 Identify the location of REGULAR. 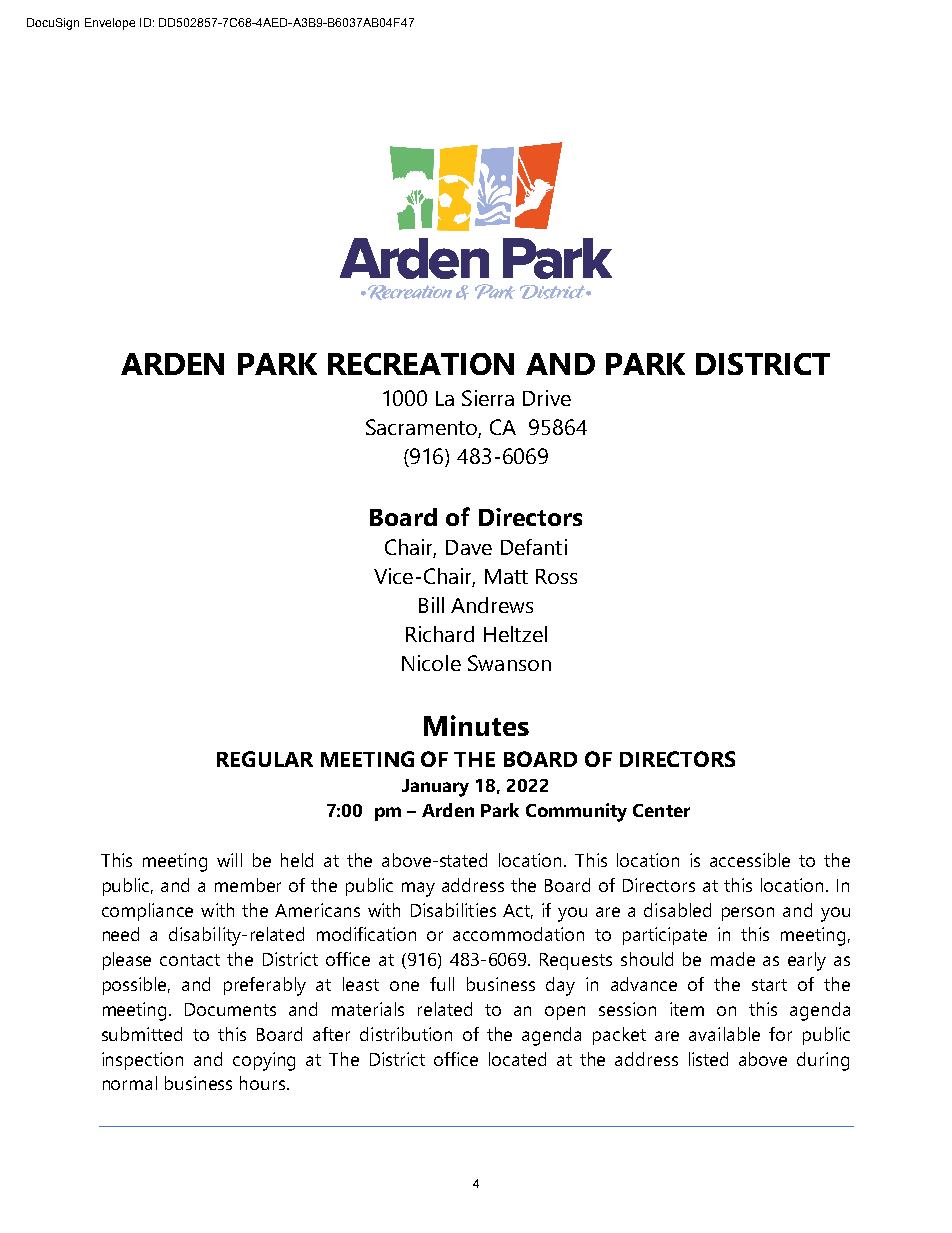
(265, 759).
